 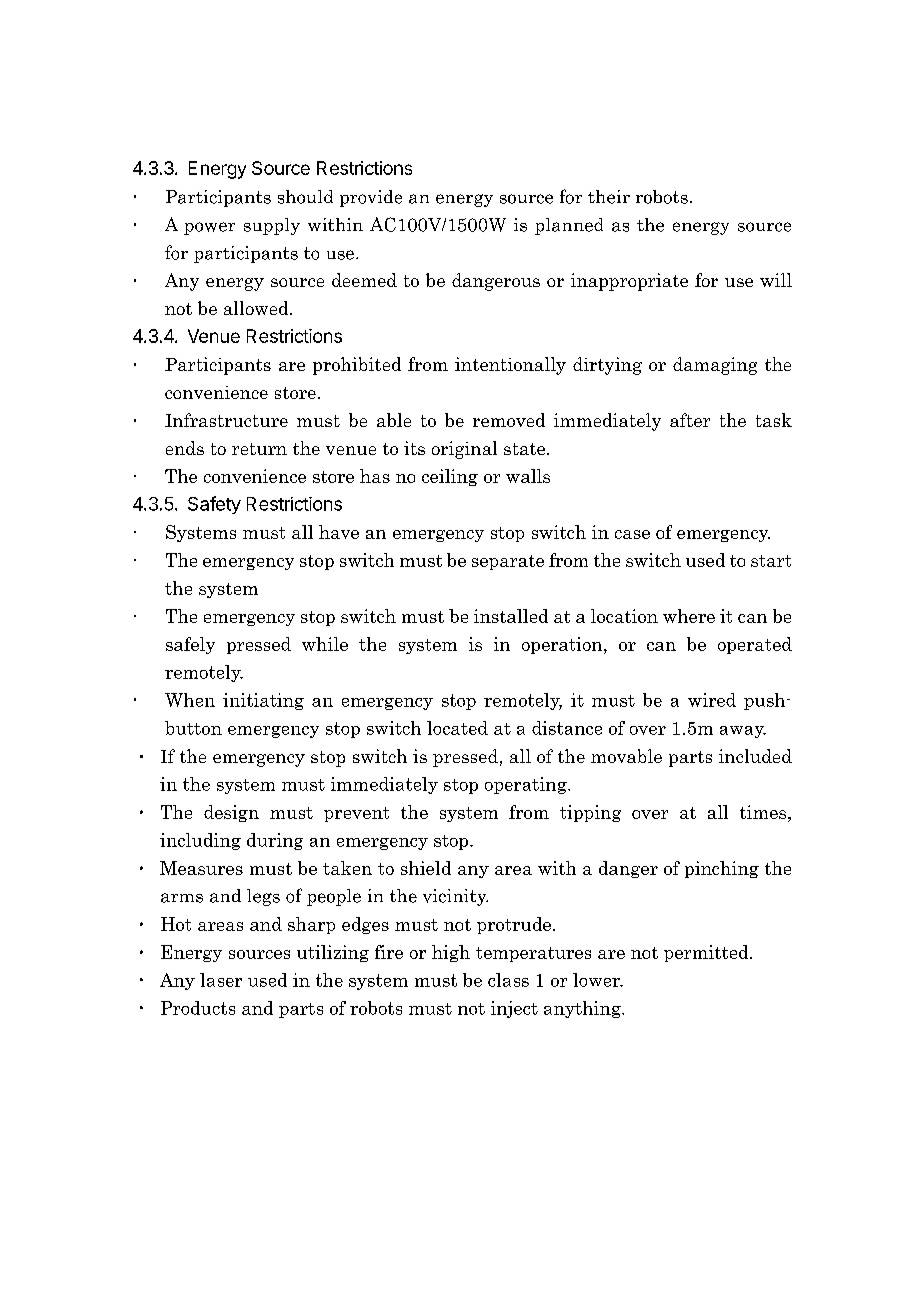 I want to click on planned, so click(x=569, y=226).
